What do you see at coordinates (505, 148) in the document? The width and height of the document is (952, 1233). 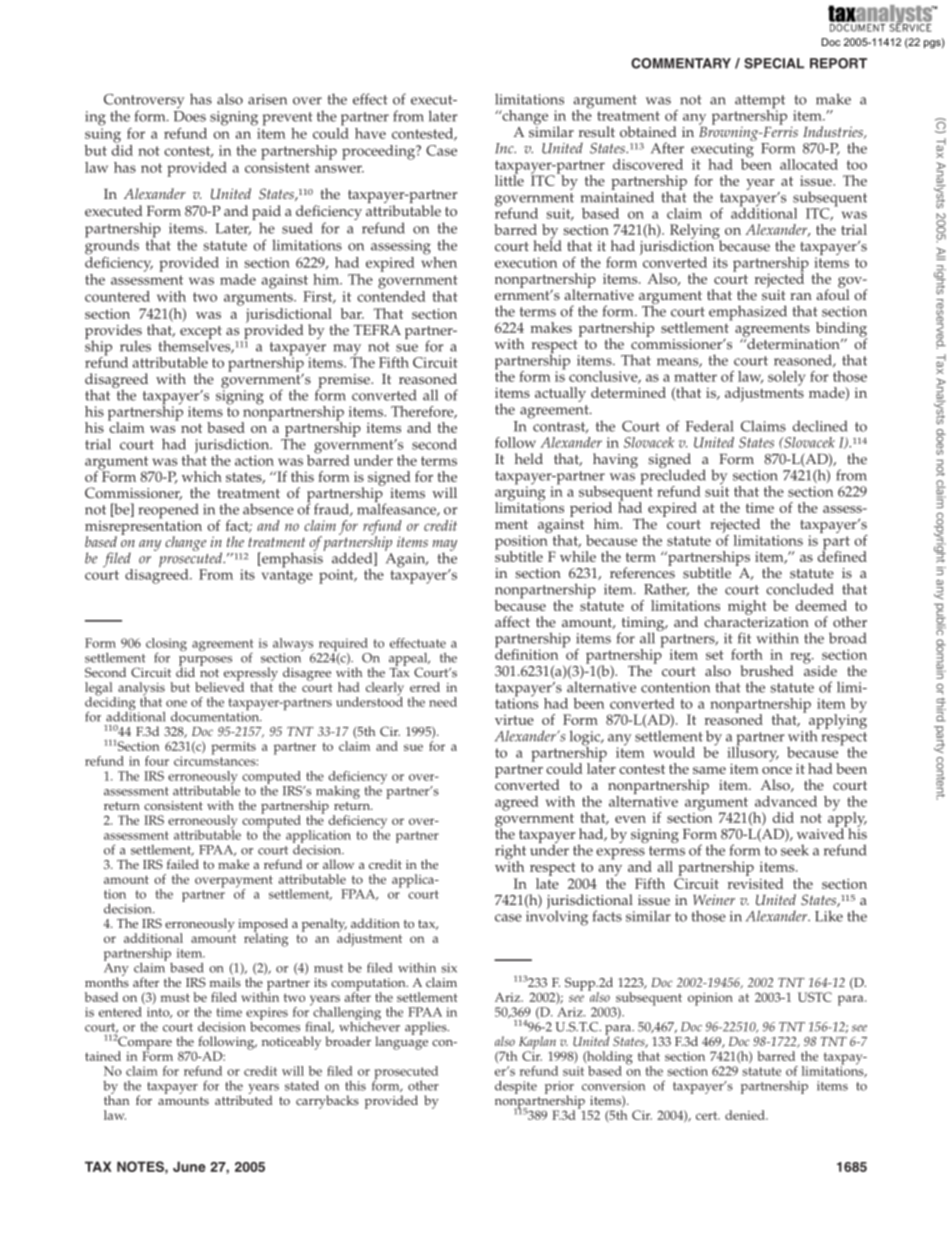 I see `Inc` at bounding box center [505, 148].
